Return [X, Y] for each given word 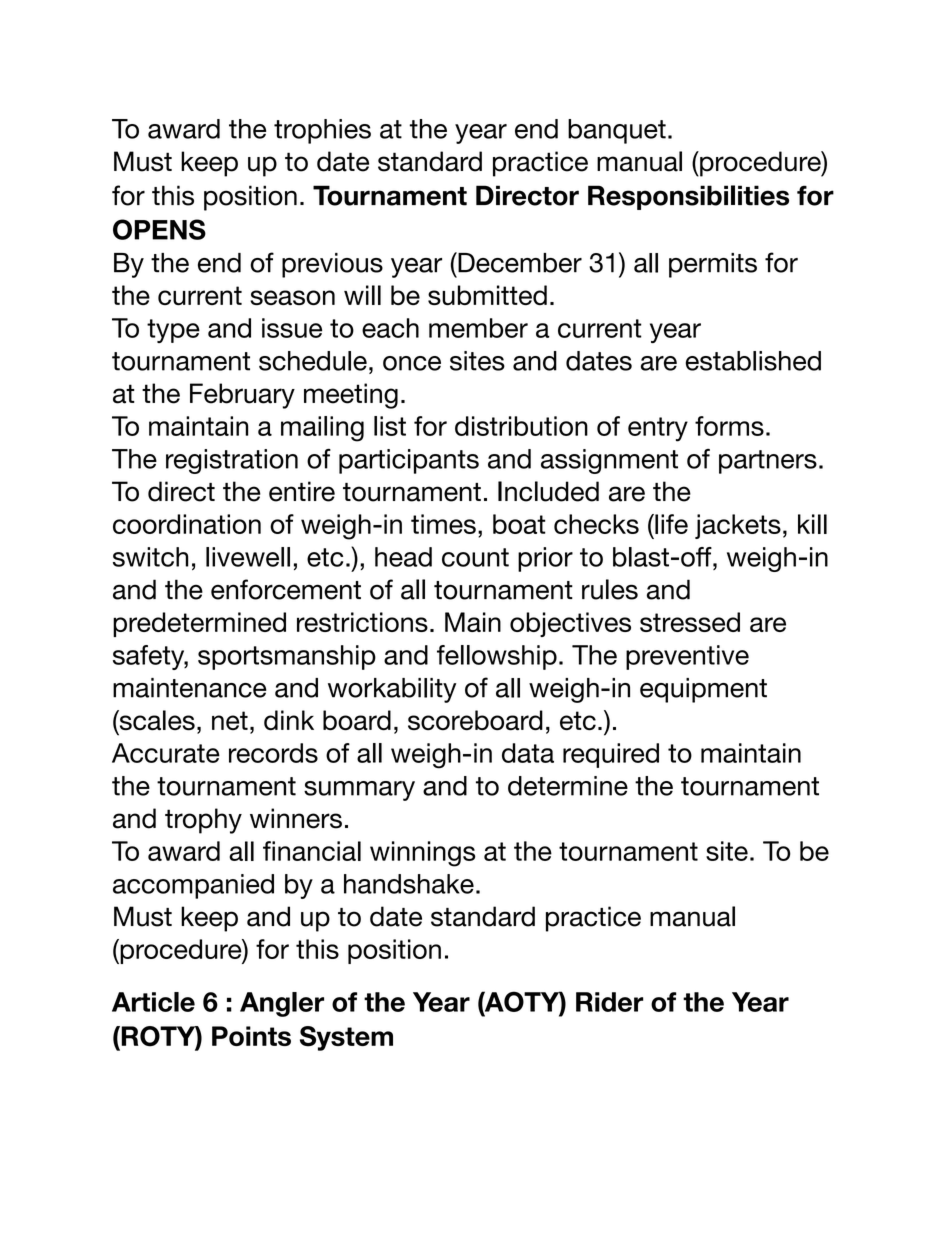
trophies [322, 131]
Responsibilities [688, 197]
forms [729, 426]
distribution [521, 426]
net [230, 720]
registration [232, 461]
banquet [617, 131]
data [528, 753]
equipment [703, 690]
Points [251, 1036]
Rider [609, 1002]
